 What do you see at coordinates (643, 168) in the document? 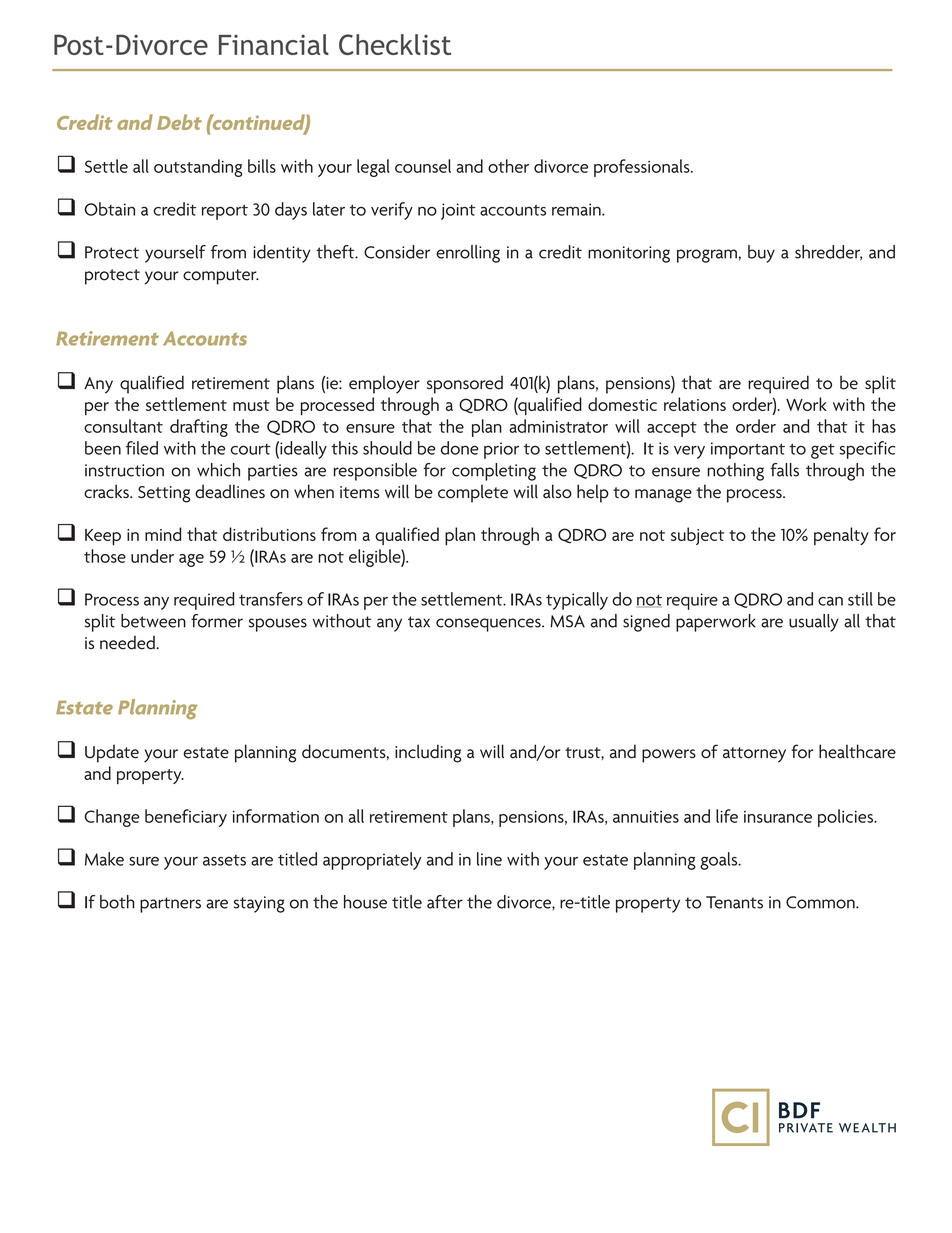
I see `professionals` at bounding box center [643, 168].
